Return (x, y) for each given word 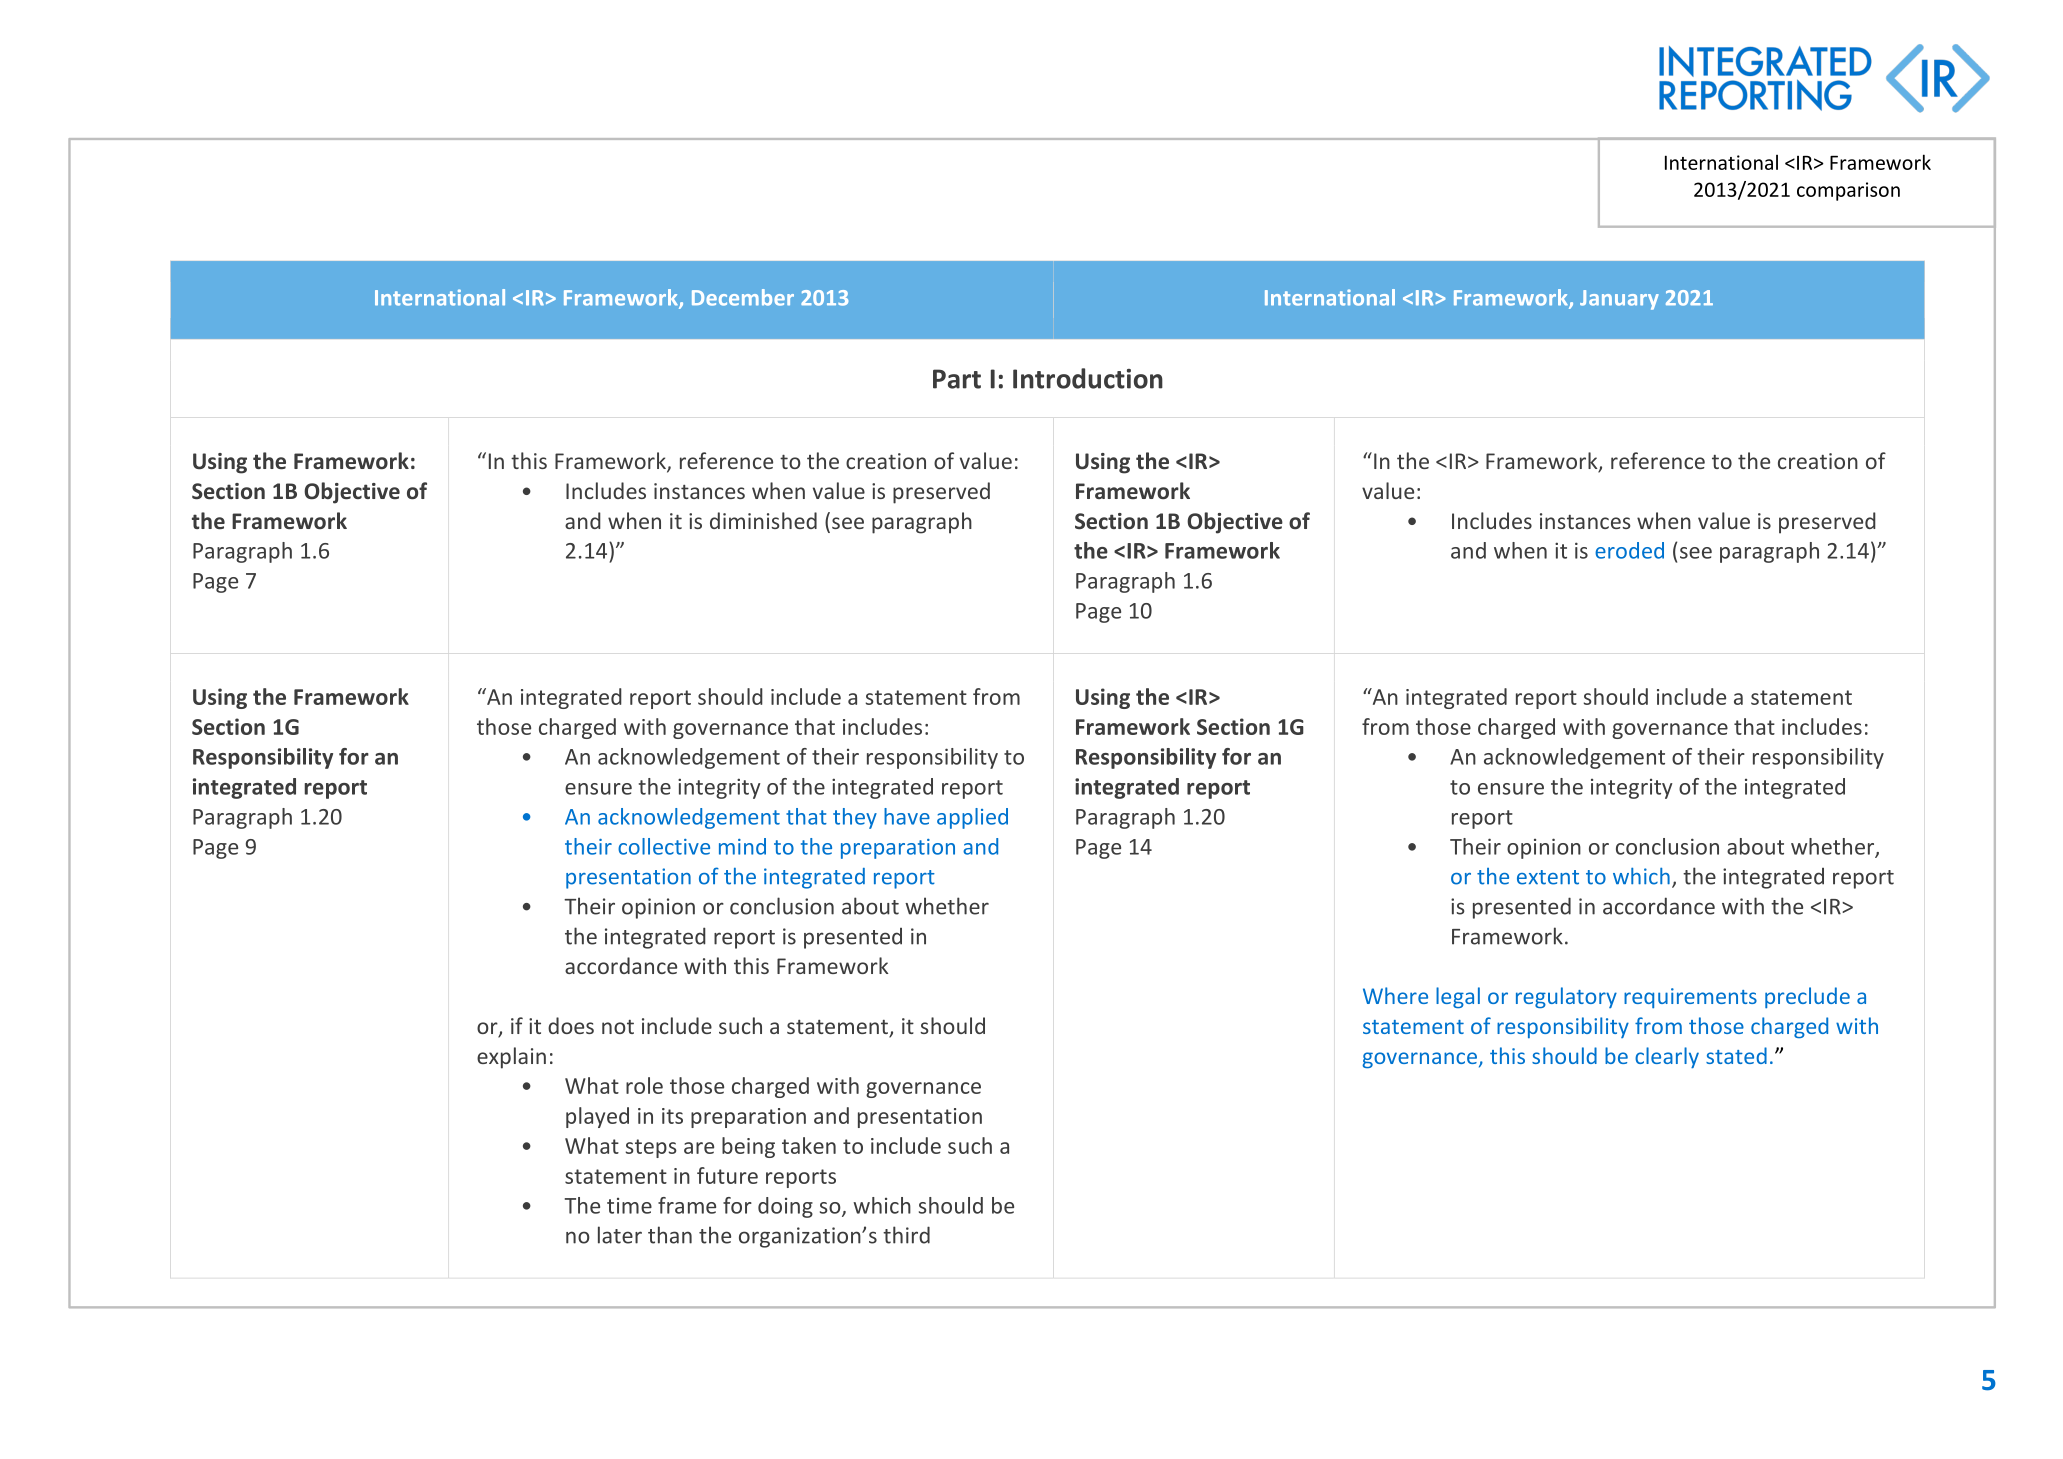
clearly (1667, 1058)
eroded (1629, 550)
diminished (763, 520)
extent (1548, 877)
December (743, 297)
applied (972, 818)
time (629, 1206)
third (906, 1235)
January (1619, 300)
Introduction (1088, 378)
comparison (1848, 191)
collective (664, 846)
